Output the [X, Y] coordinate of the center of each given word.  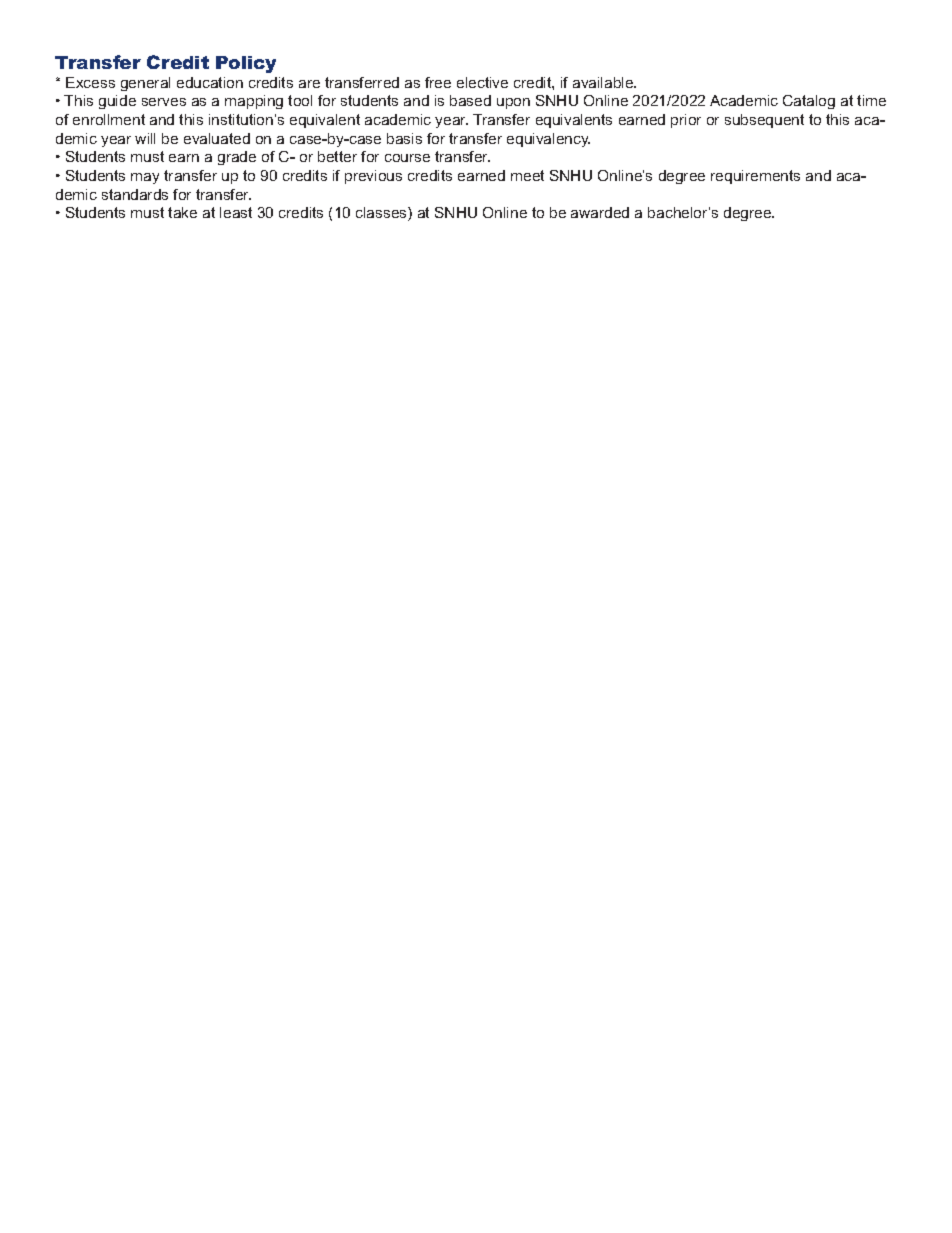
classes [382, 214]
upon [513, 103]
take [182, 212]
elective [482, 82]
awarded [600, 212]
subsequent [764, 121]
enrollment [109, 119]
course [407, 158]
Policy [246, 64]
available [604, 82]
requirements [755, 177]
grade [237, 158]
